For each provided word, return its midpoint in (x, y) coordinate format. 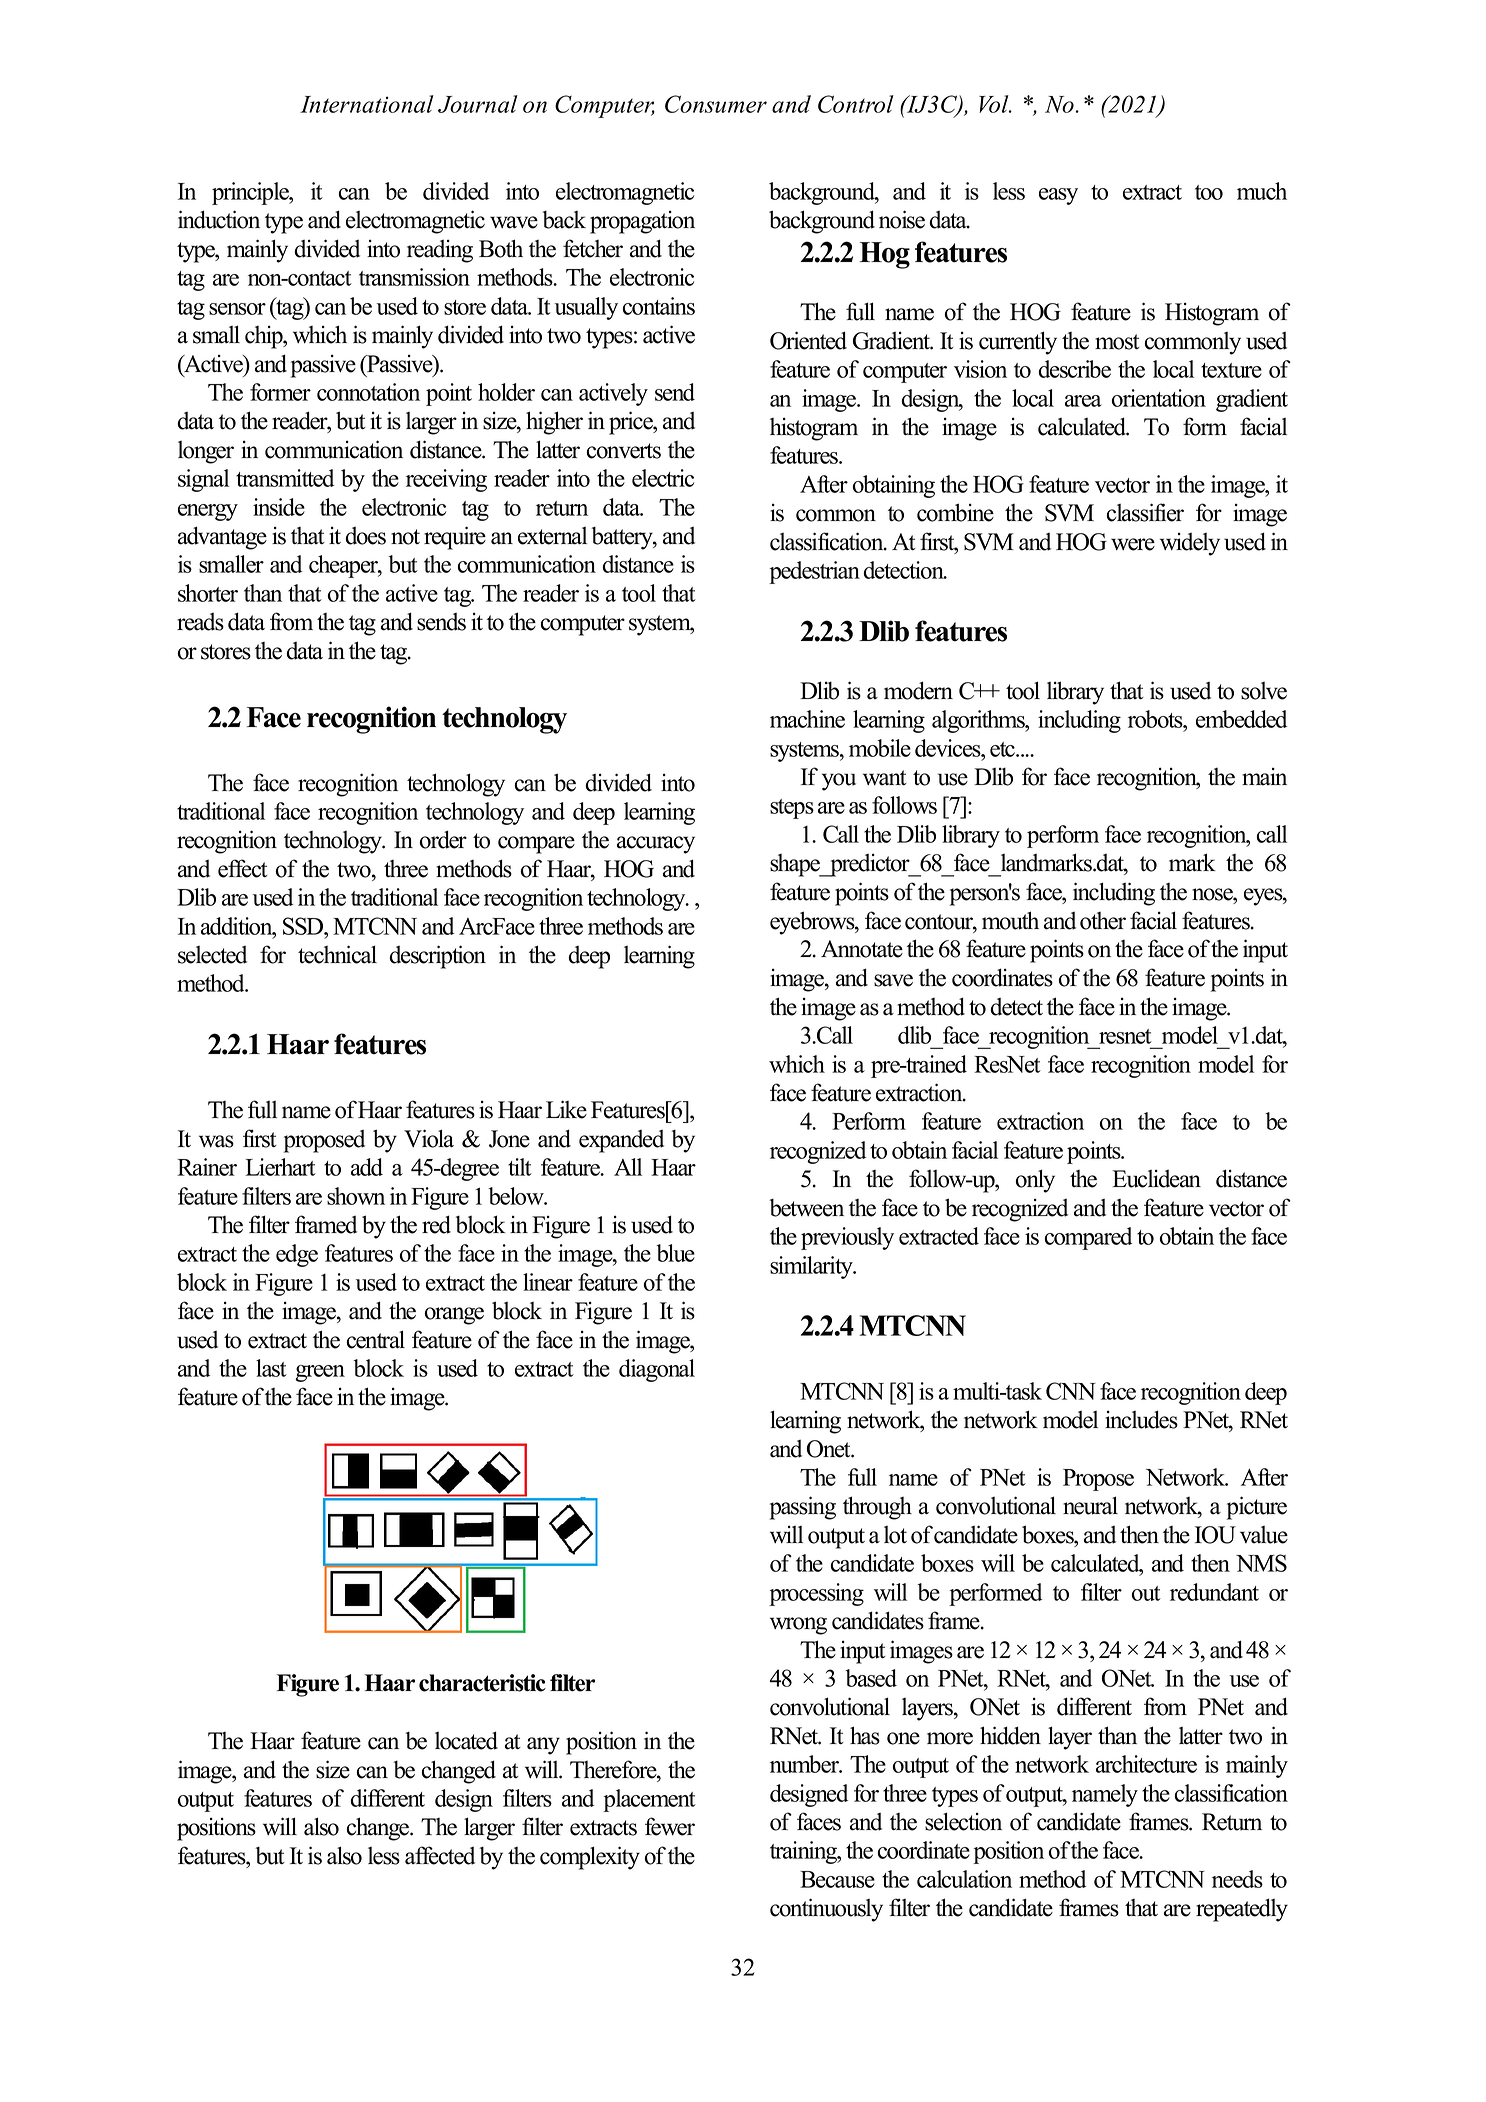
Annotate (862, 949)
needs (1237, 1879)
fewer (670, 1826)
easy (1058, 196)
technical (337, 954)
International (367, 104)
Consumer (716, 104)
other (1103, 921)
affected (440, 1855)
